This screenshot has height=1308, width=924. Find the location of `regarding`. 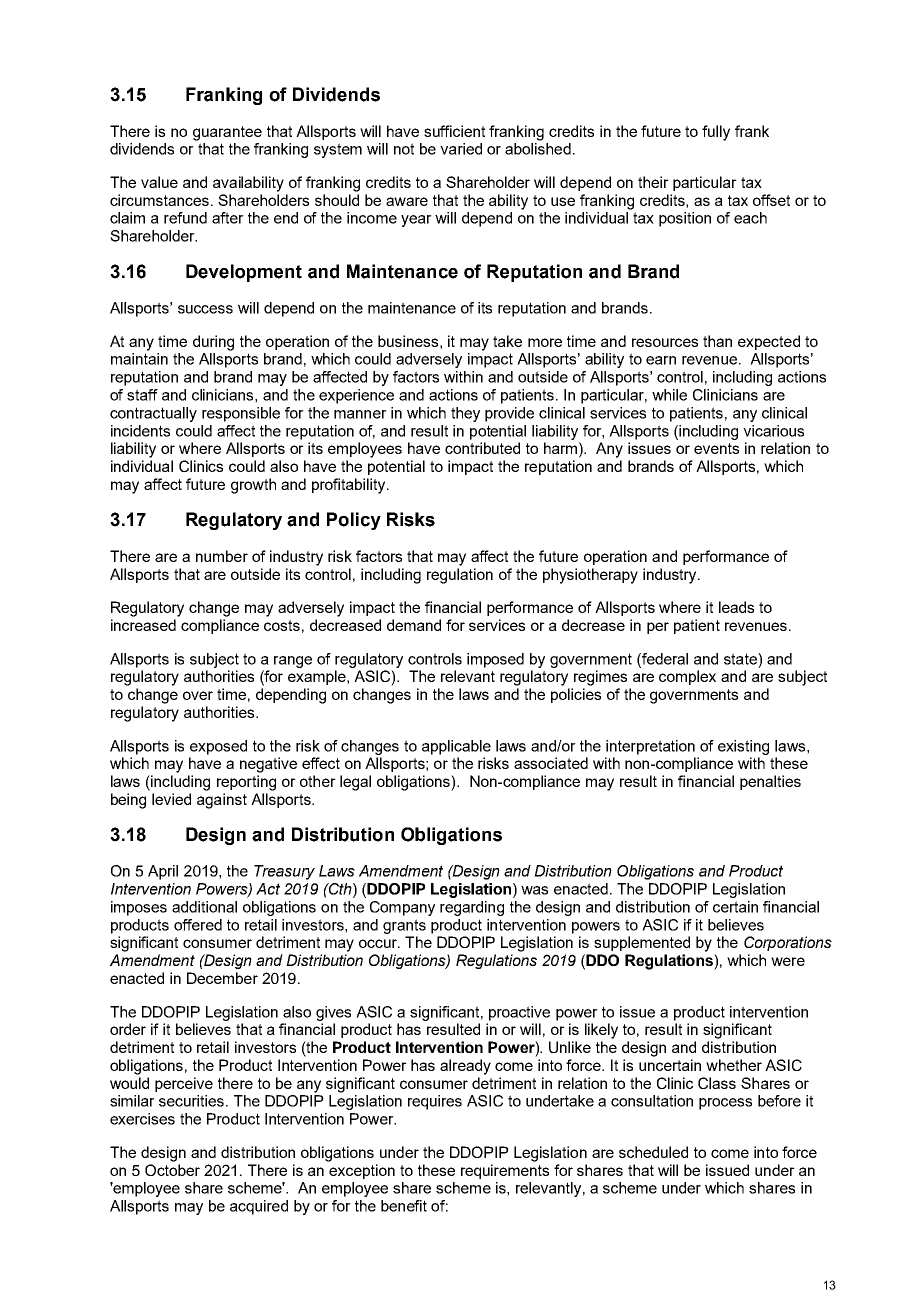

regarding is located at coordinates (472, 908).
